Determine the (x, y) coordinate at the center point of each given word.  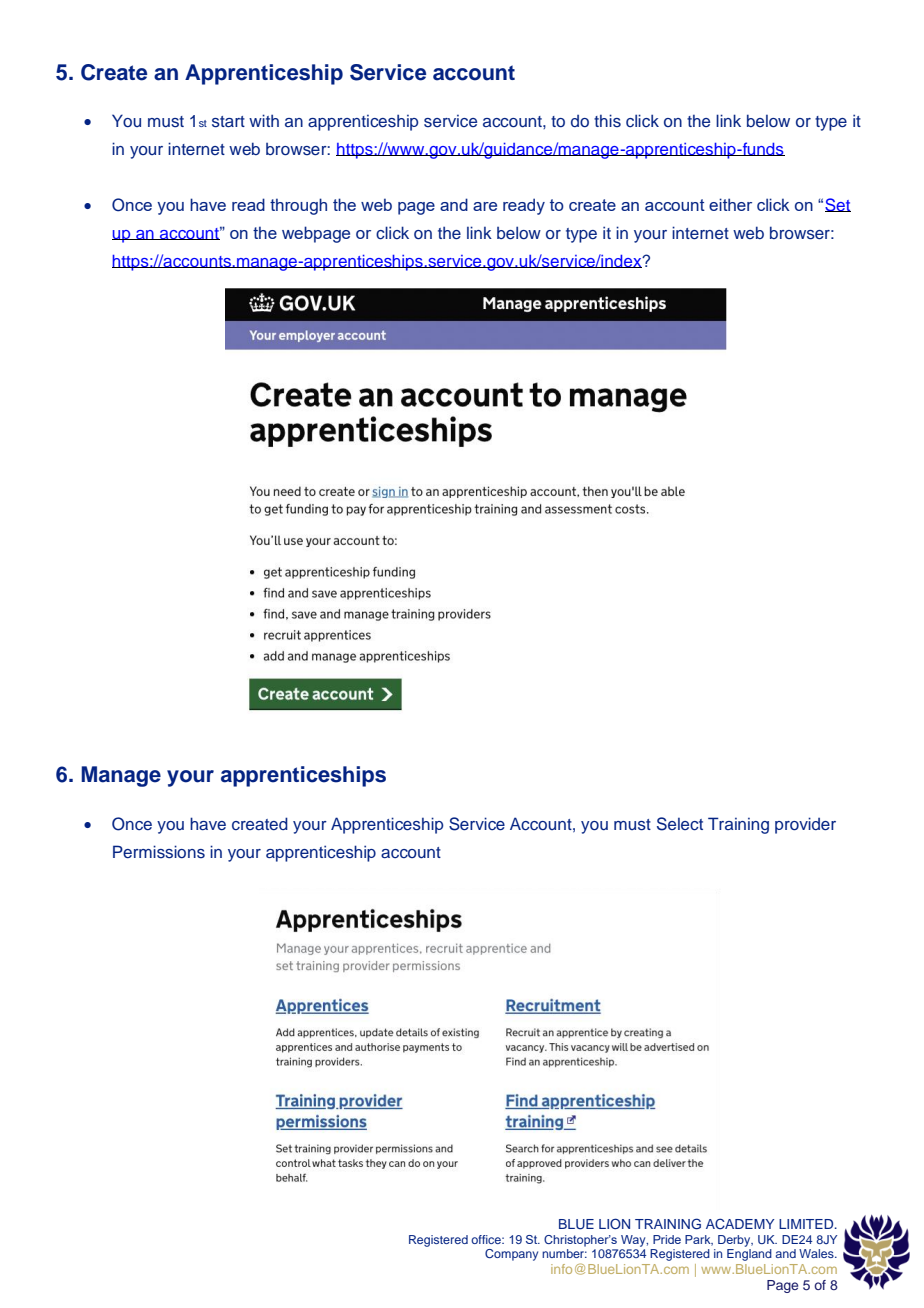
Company (511, 1255)
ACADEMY (740, 1224)
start (228, 122)
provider (805, 825)
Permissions (159, 852)
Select (680, 824)
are (485, 206)
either (730, 204)
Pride (667, 1239)
